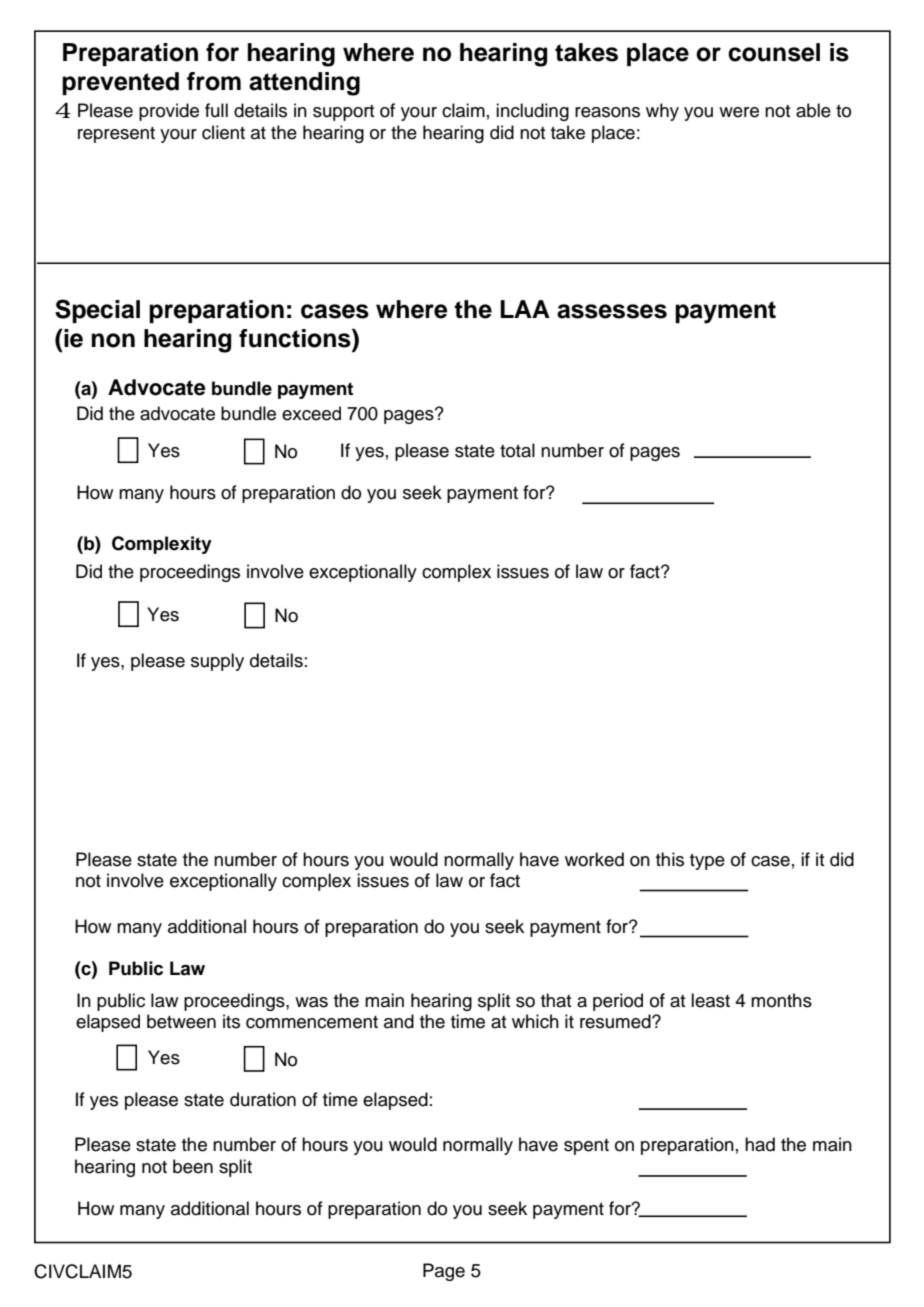  Describe the element at coordinates (193, 1166) in the image. I see `been` at that location.
